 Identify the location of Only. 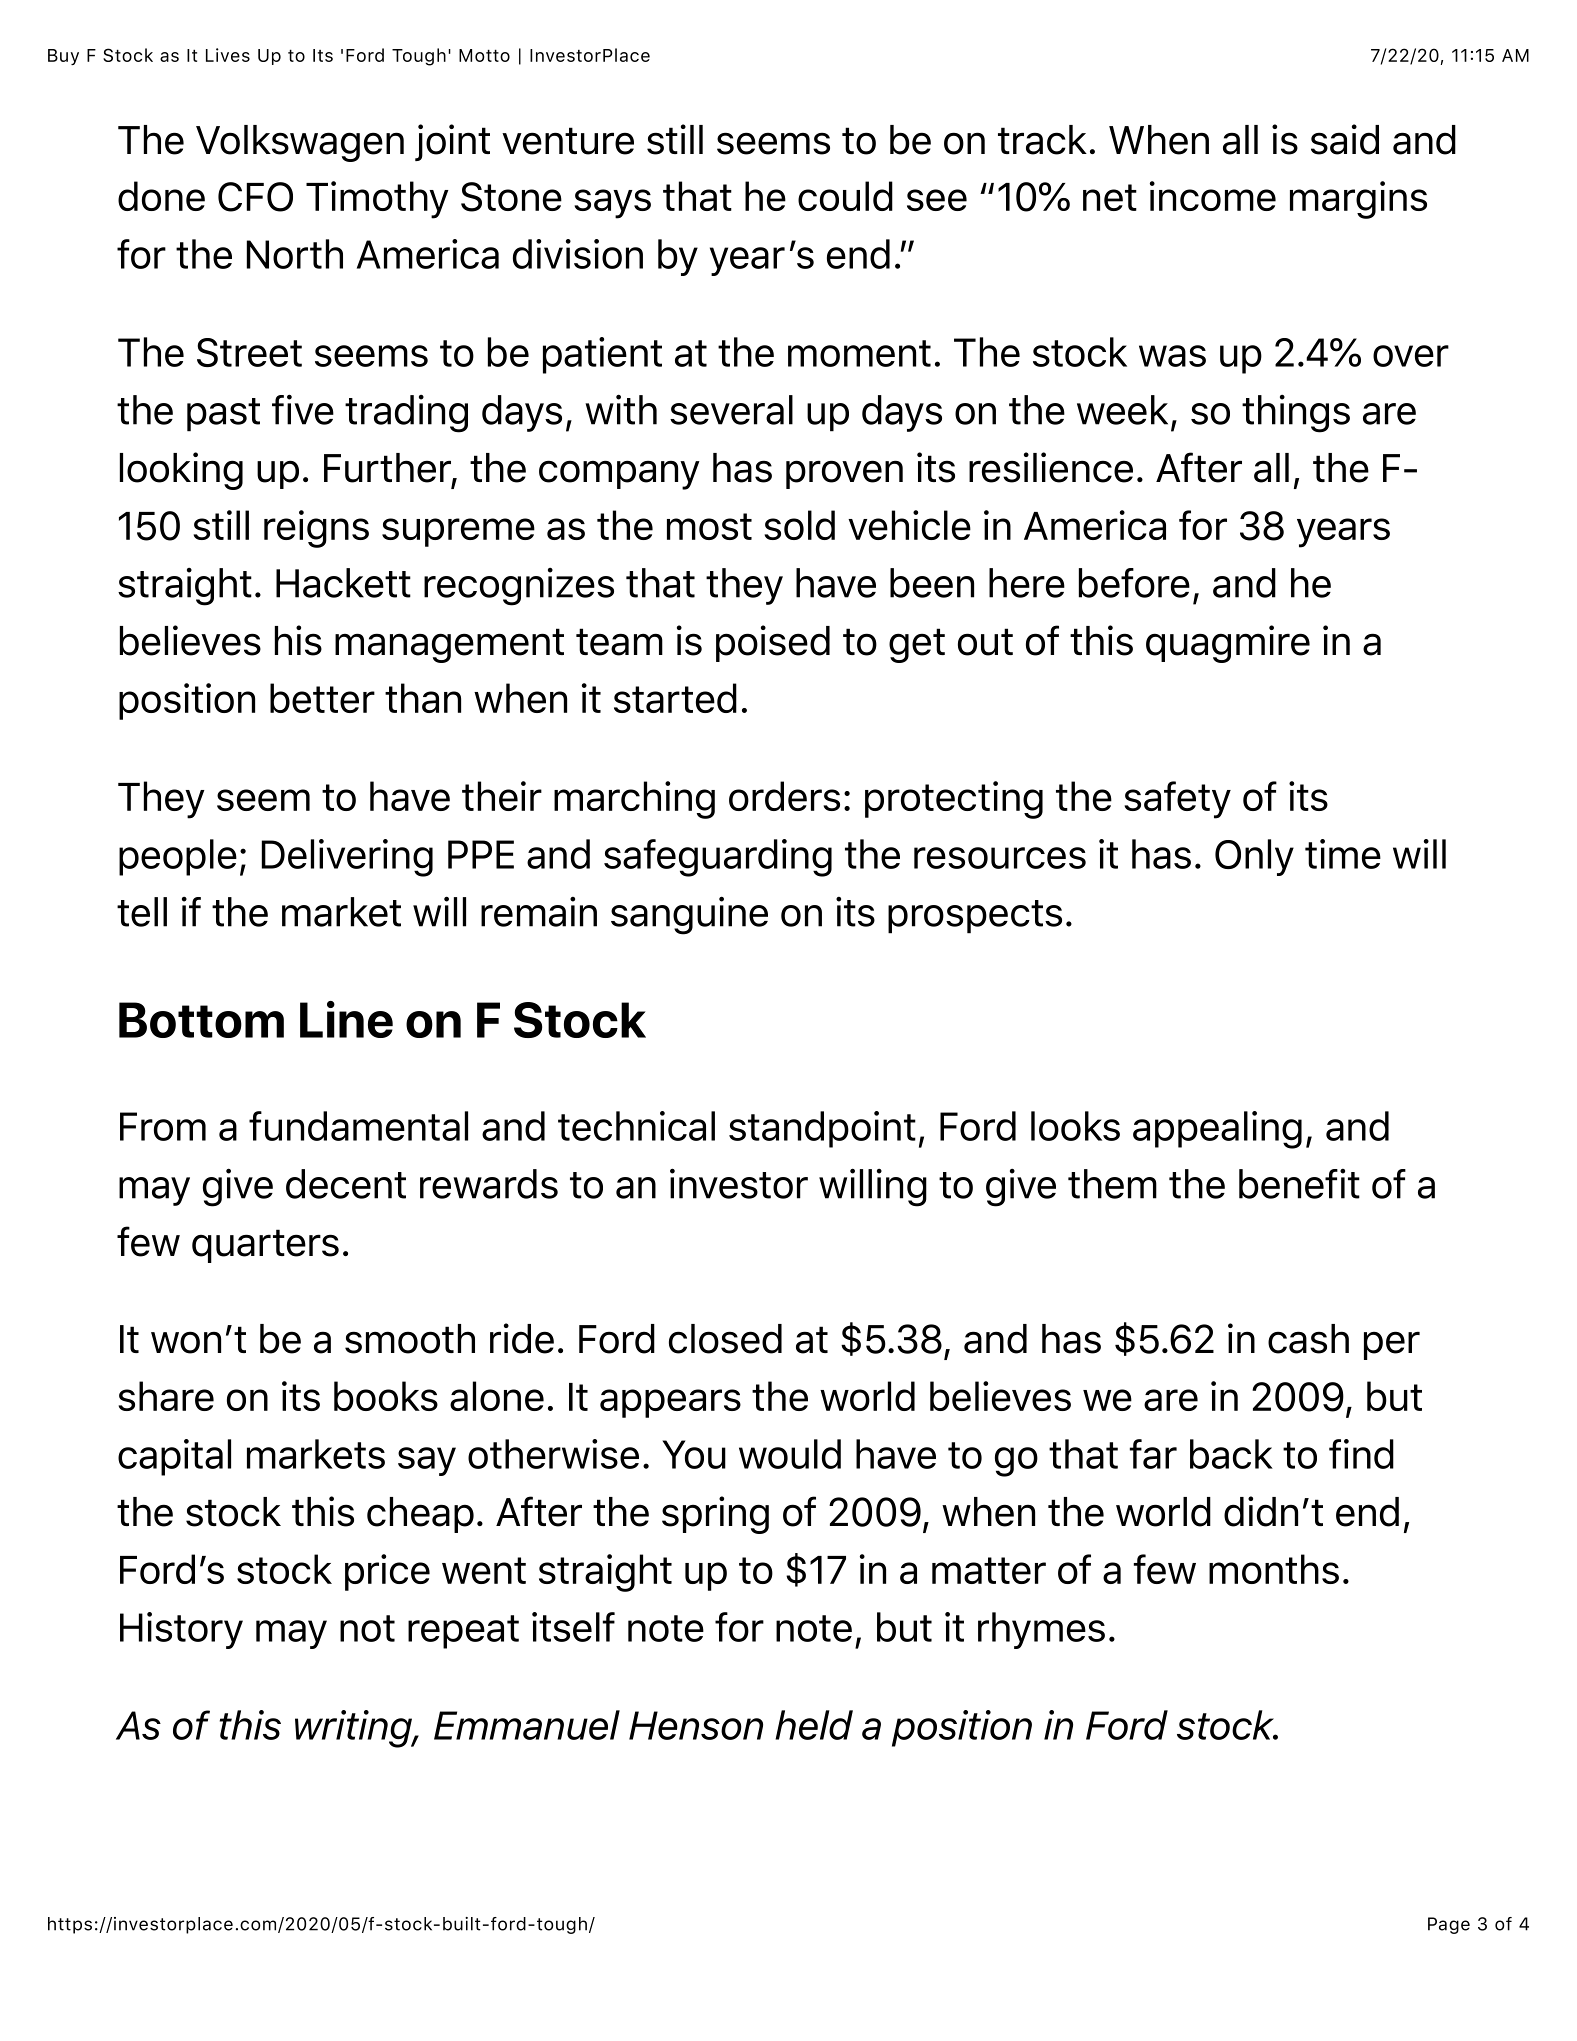
(1254, 857).
